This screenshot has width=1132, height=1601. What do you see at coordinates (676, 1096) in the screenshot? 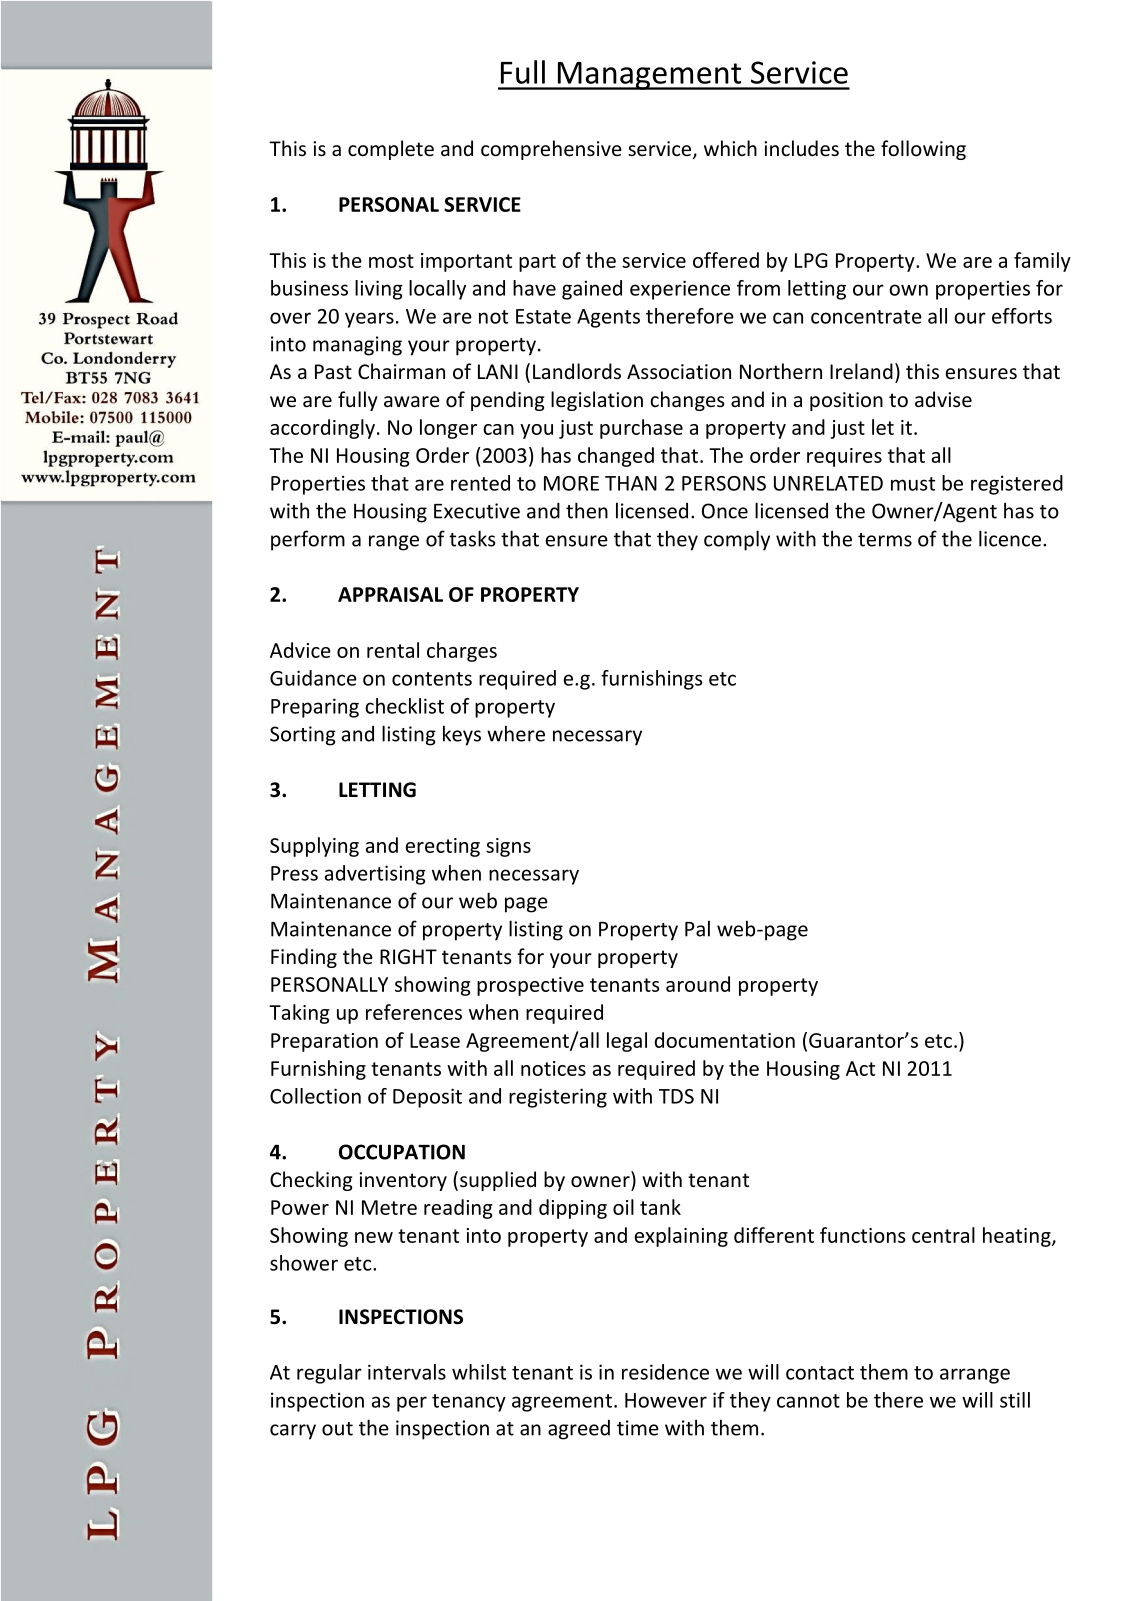
I see `TDS` at bounding box center [676, 1096].
